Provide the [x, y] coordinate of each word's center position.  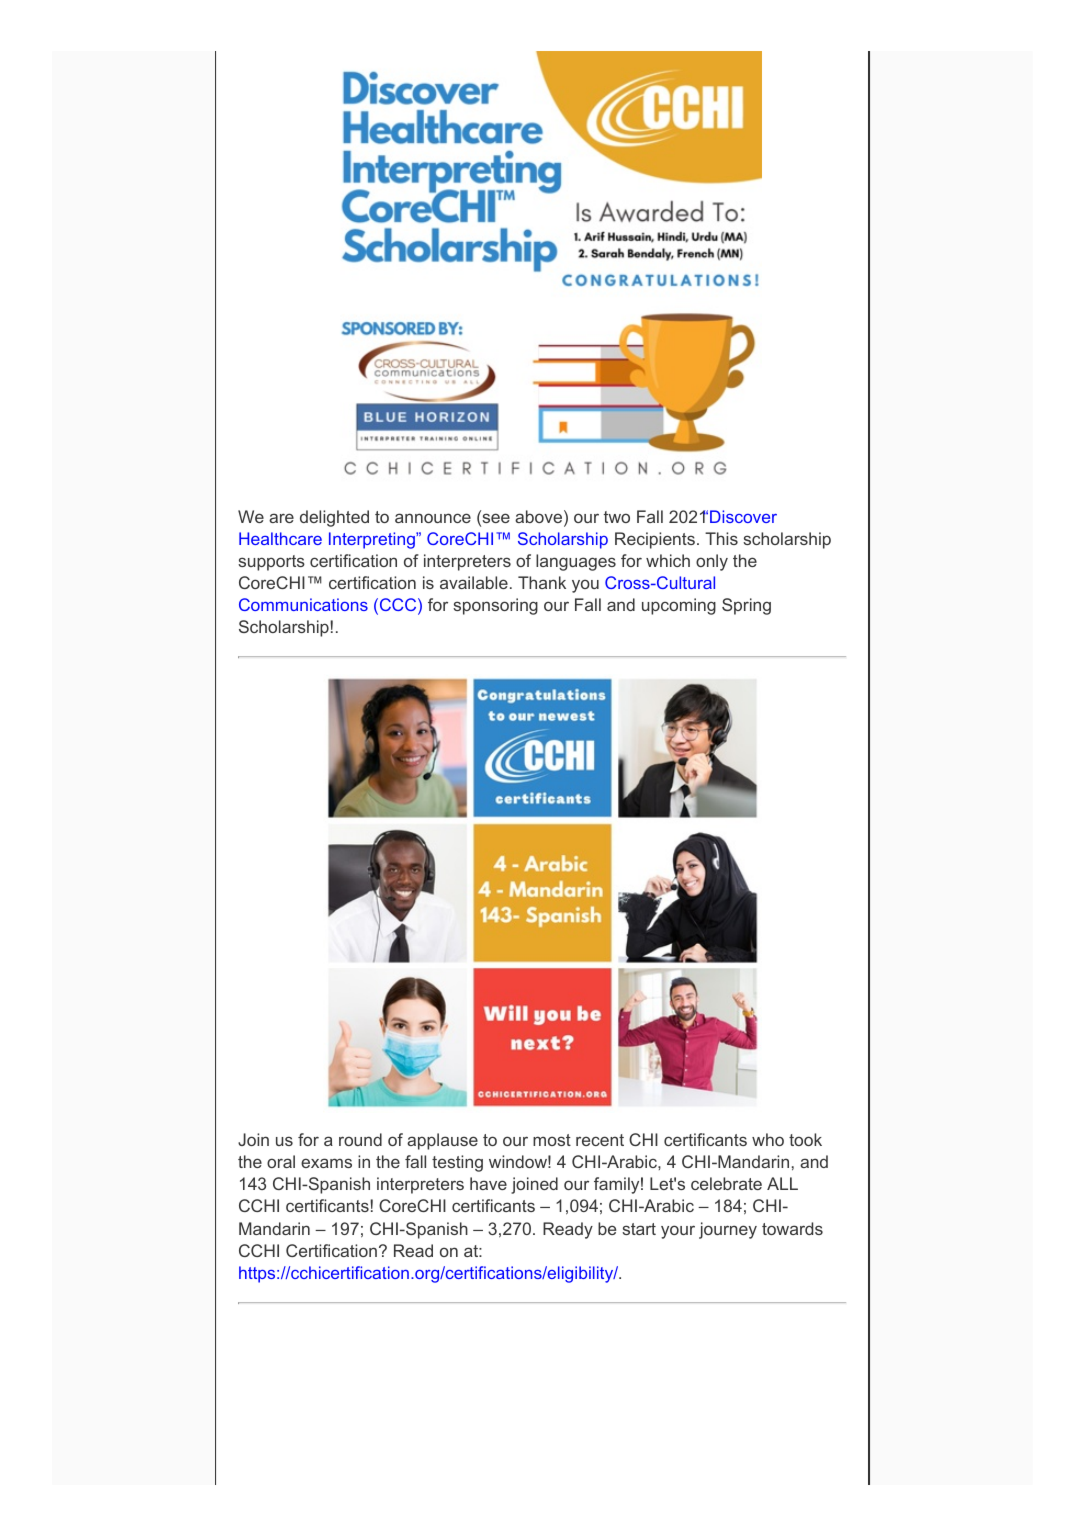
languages [576, 562]
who [768, 1139]
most [552, 1140]
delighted [334, 518]
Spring [746, 606]
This [721, 538]
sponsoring [495, 606]
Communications [303, 604]
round [360, 1139]
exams [326, 1163]
